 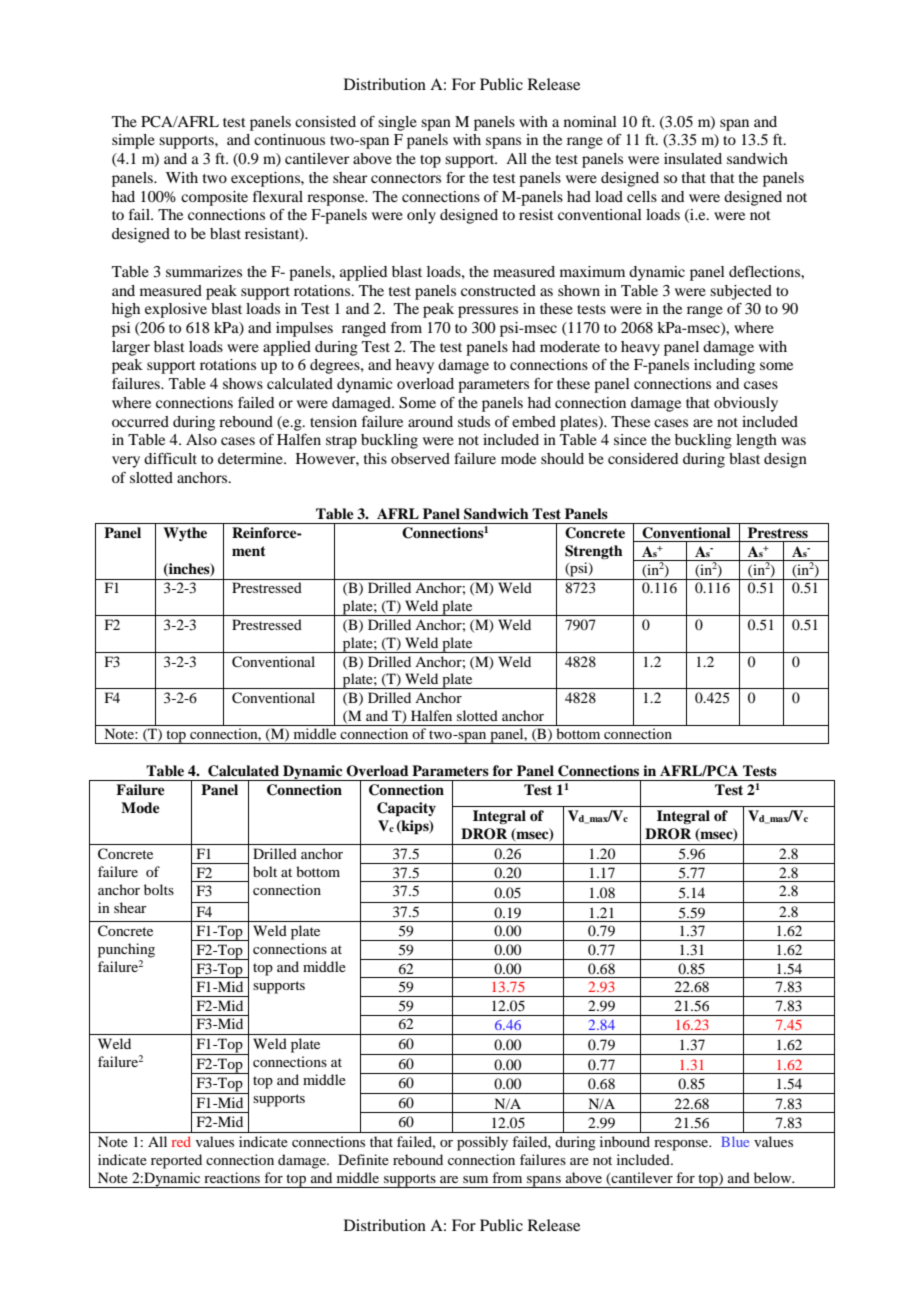 What do you see at coordinates (176, 1161) in the screenshot?
I see `reported` at bounding box center [176, 1161].
